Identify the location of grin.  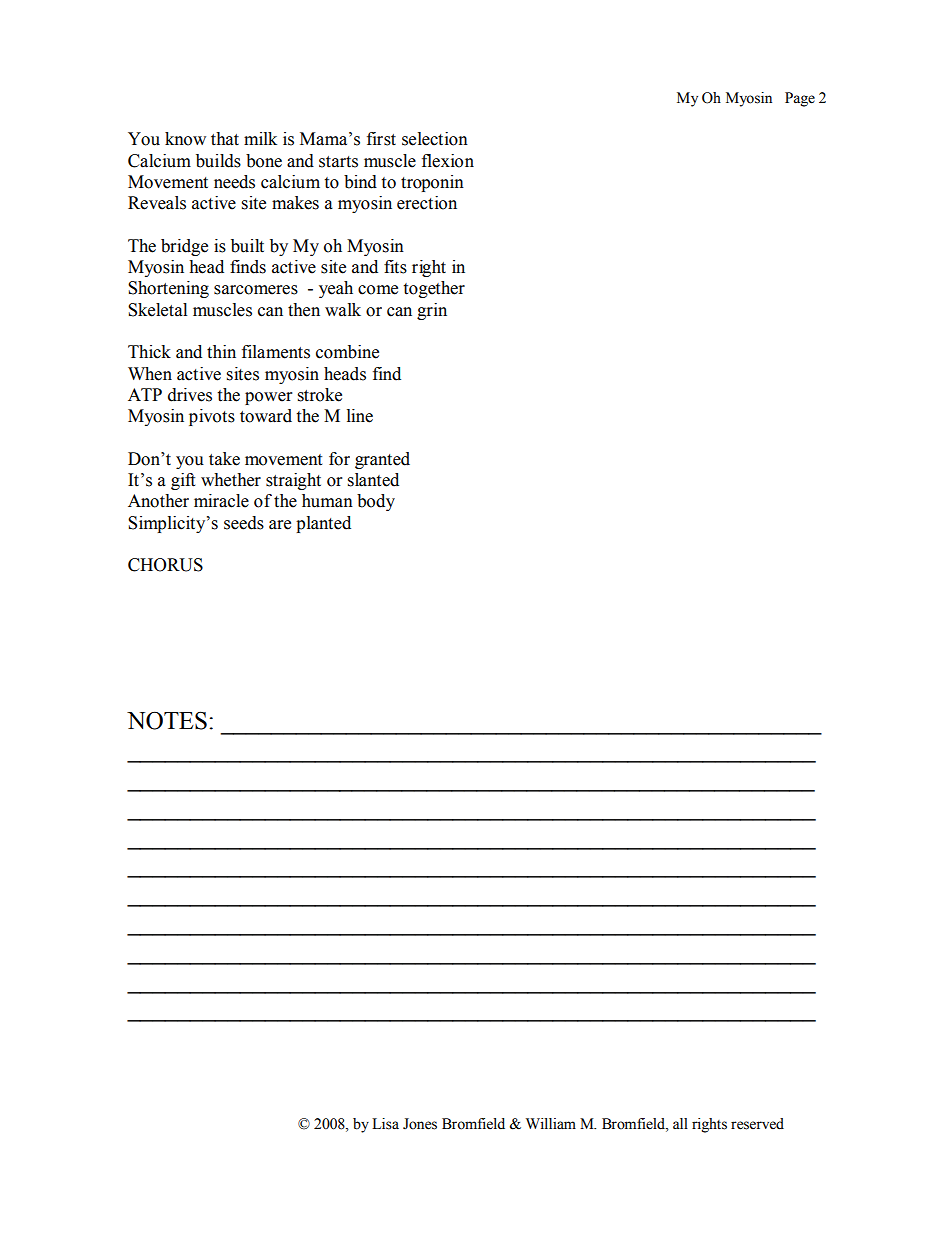
(432, 311).
